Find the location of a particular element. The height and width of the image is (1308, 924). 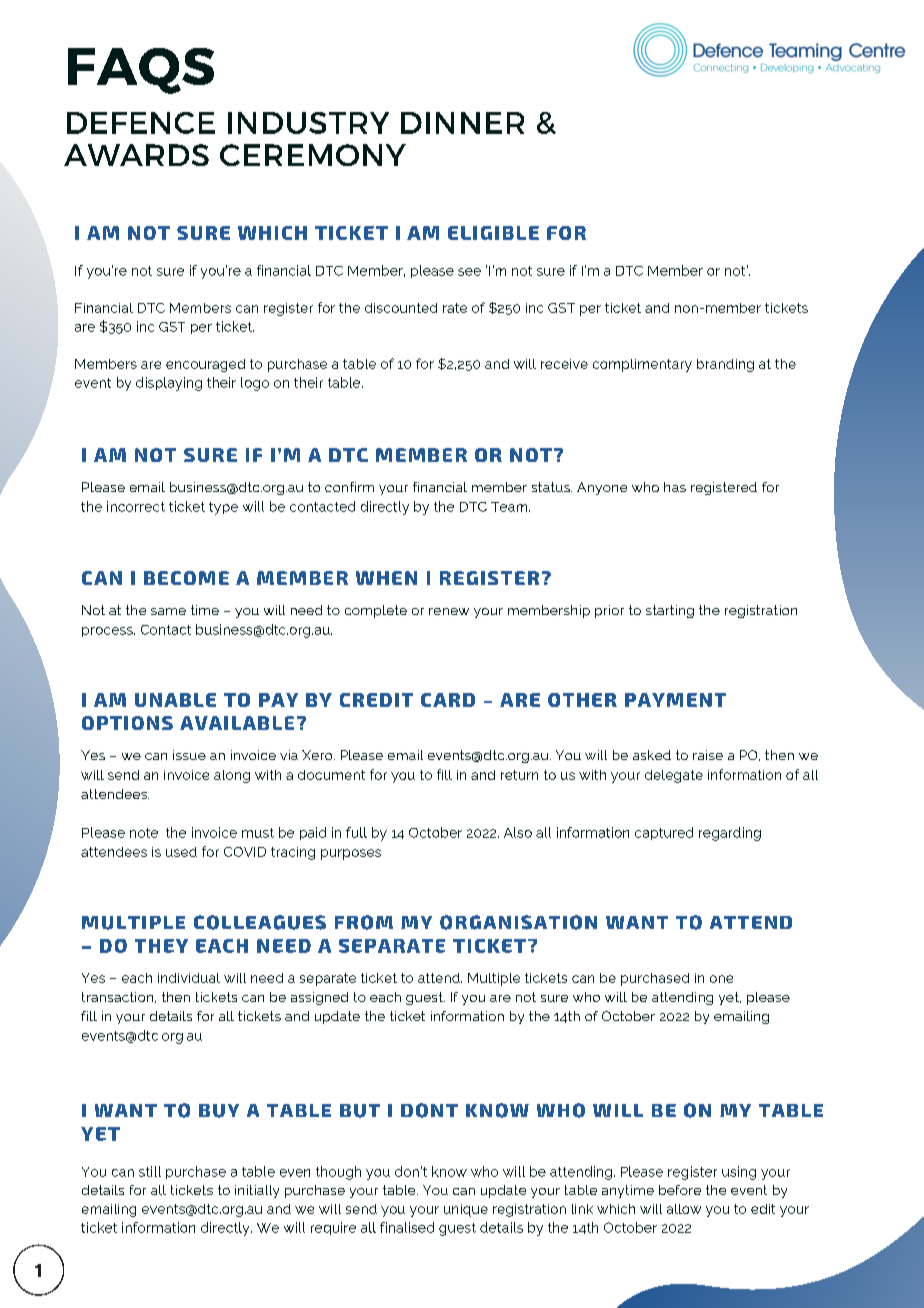

full is located at coordinates (356, 832).
